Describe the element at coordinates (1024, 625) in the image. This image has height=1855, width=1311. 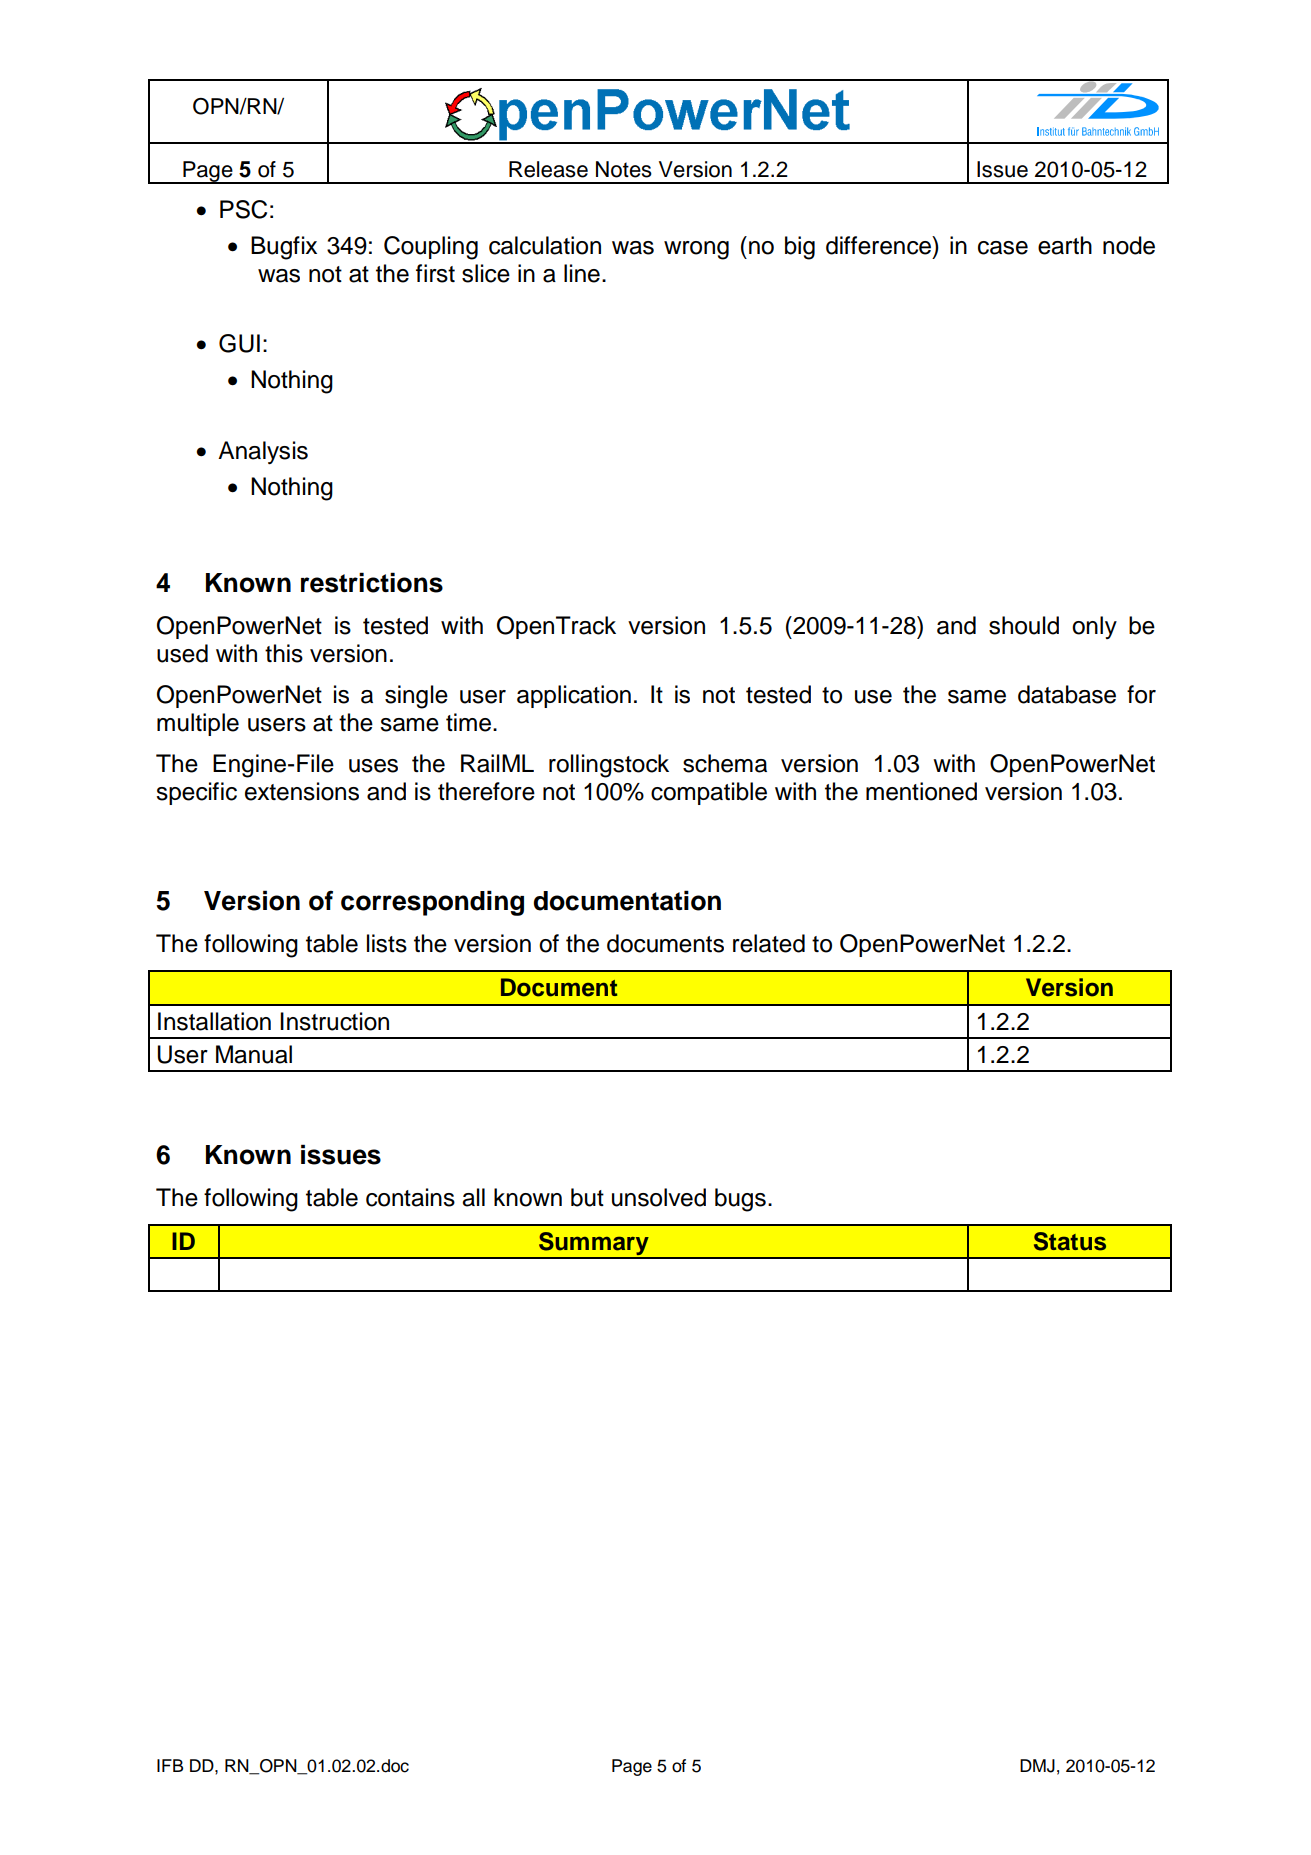
I see `should` at that location.
